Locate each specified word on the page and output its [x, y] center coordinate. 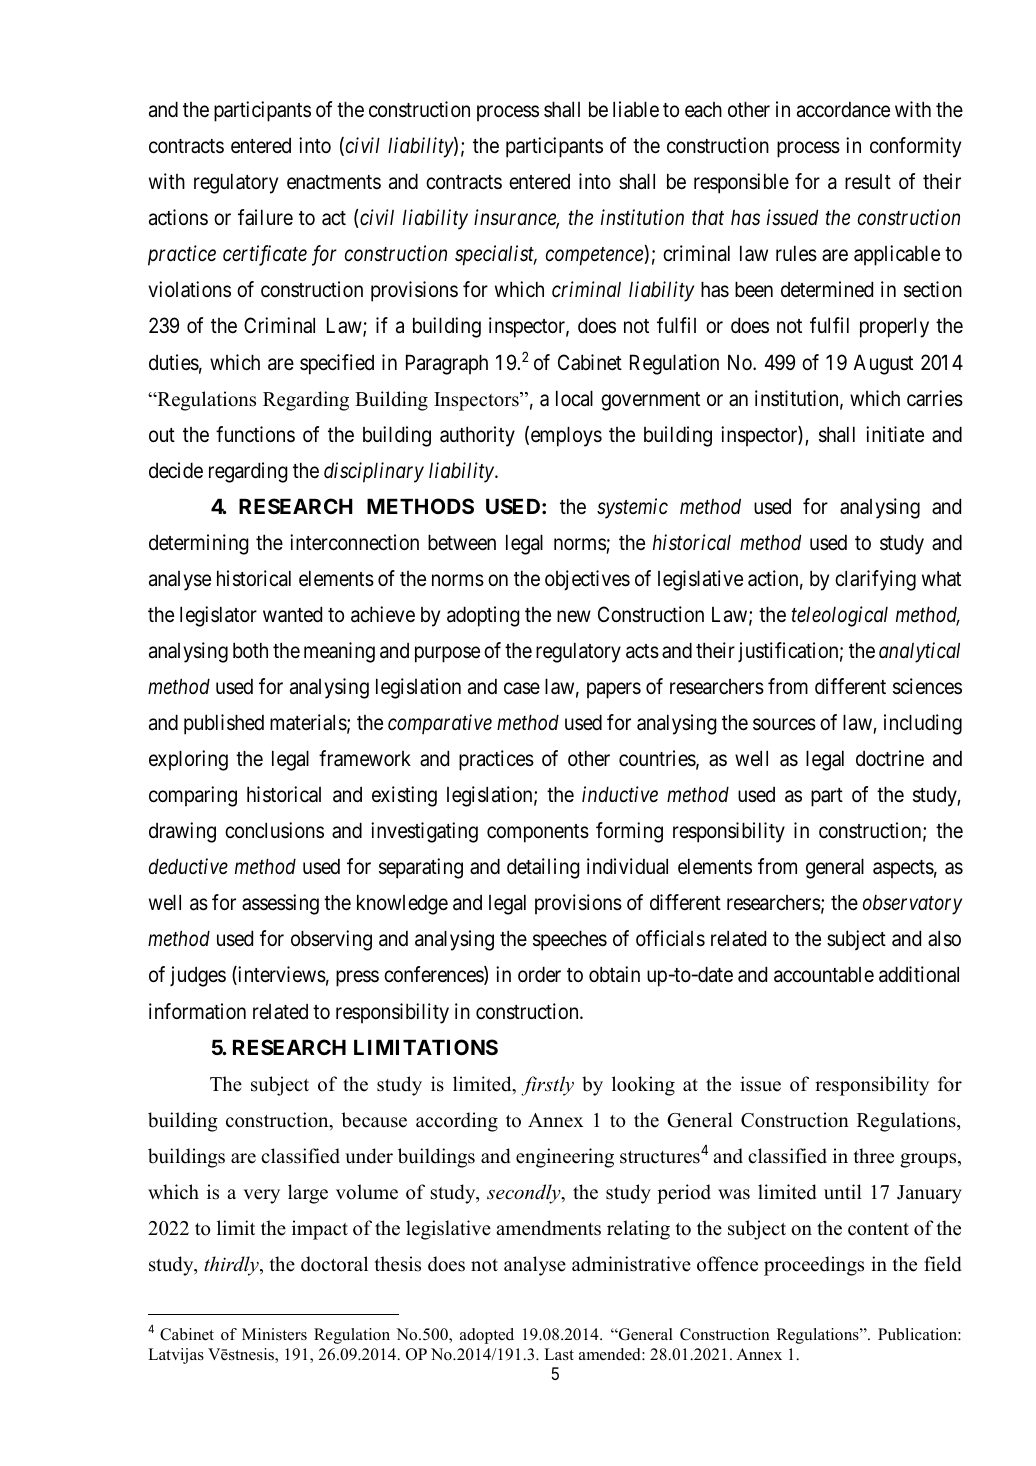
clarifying [875, 580]
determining [199, 544]
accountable [824, 974]
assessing [280, 904]
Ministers [274, 1334]
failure [265, 217]
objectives [587, 580]
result [868, 181]
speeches [570, 940]
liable [636, 109]
